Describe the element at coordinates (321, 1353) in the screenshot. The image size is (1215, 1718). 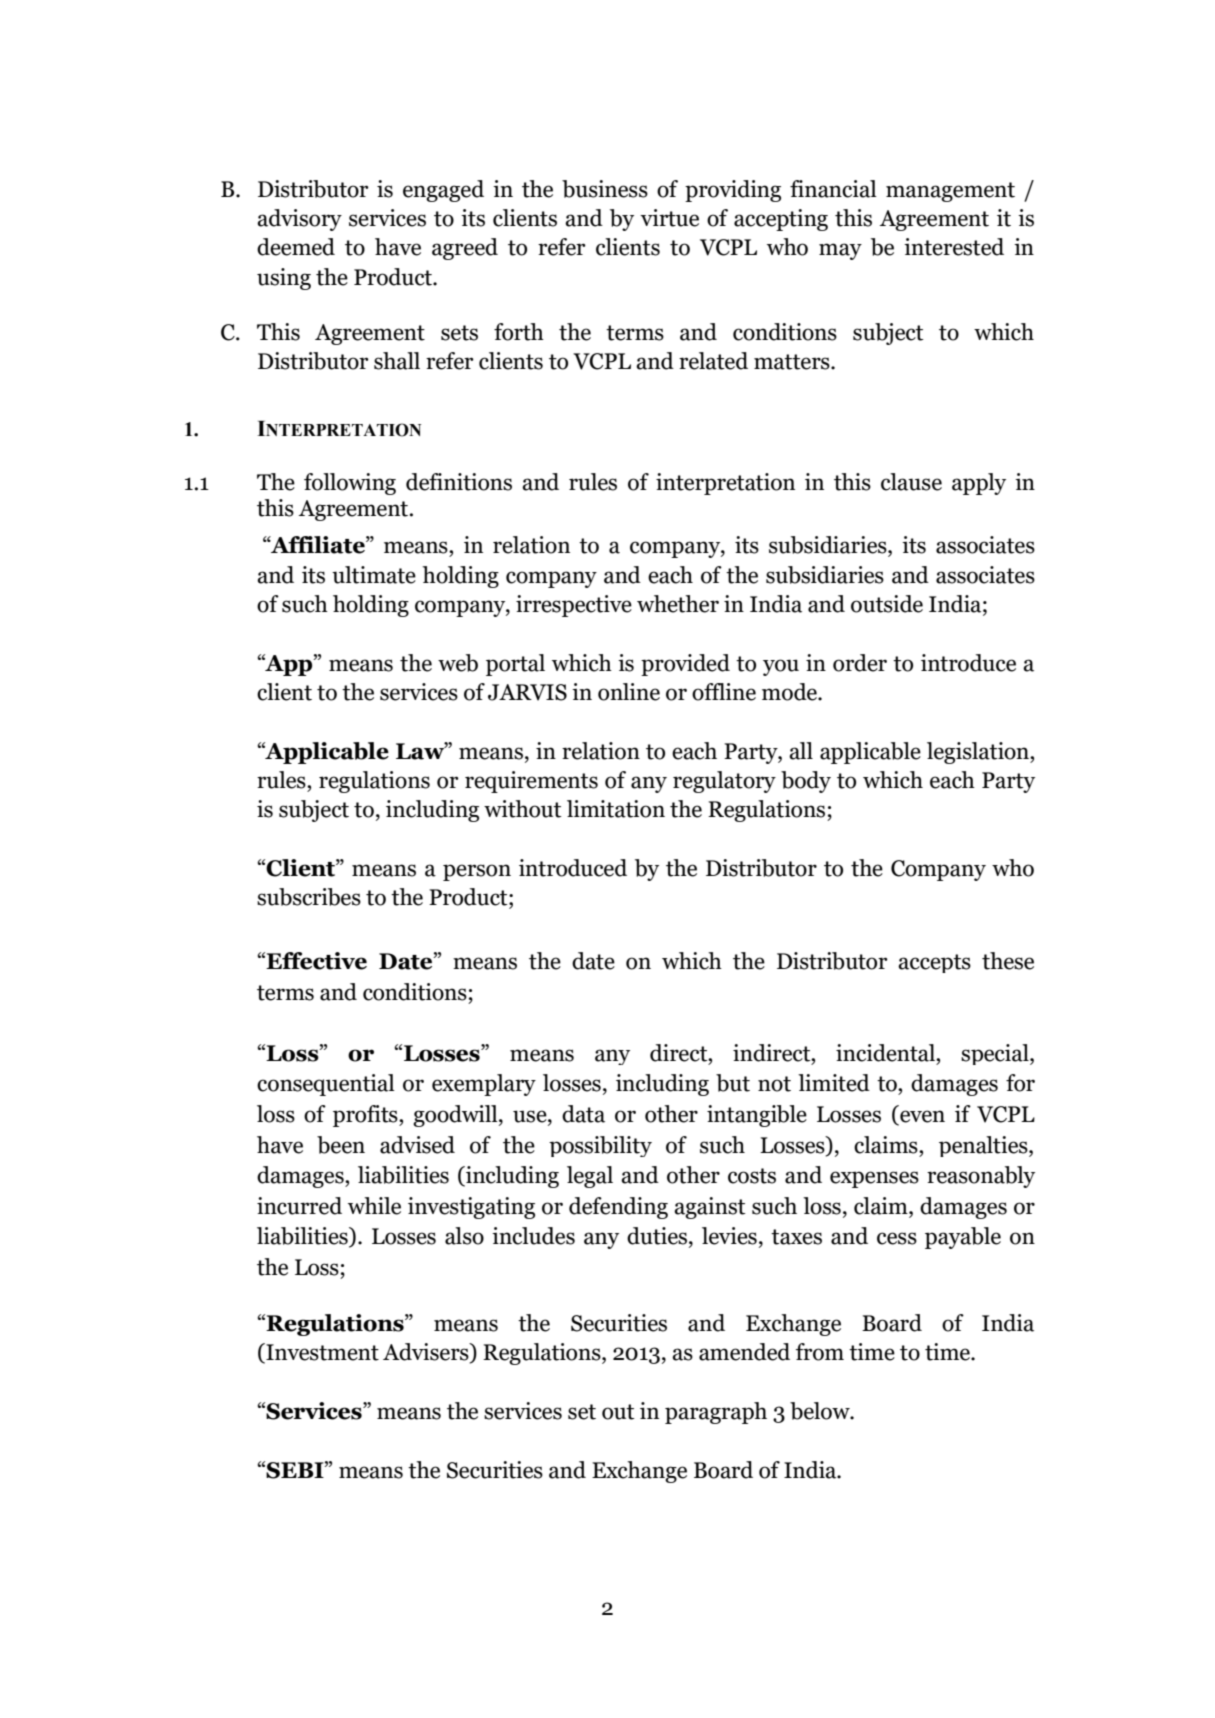
I see `Investment` at that location.
